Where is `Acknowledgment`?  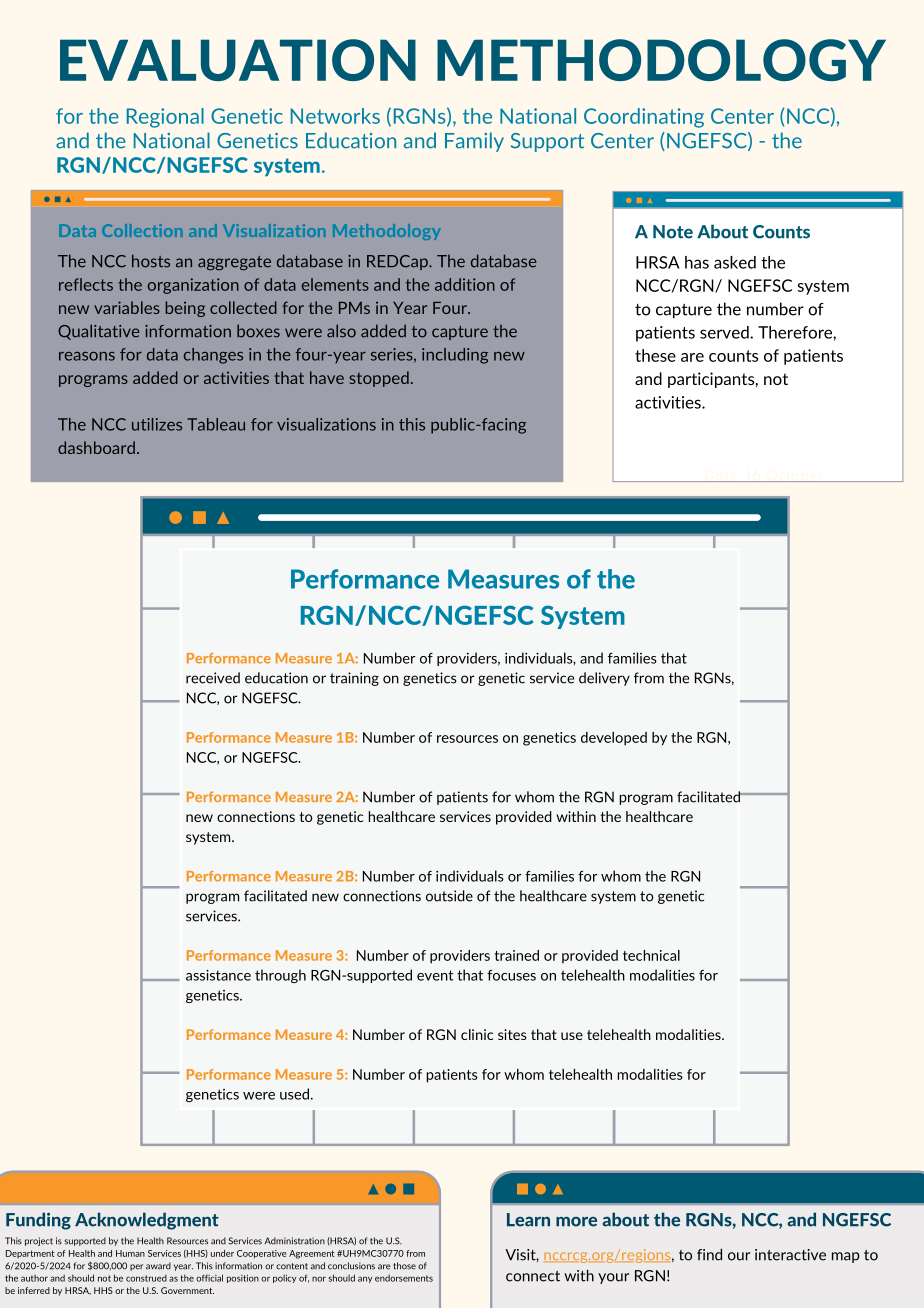
Acknowledgment is located at coordinates (147, 1221).
